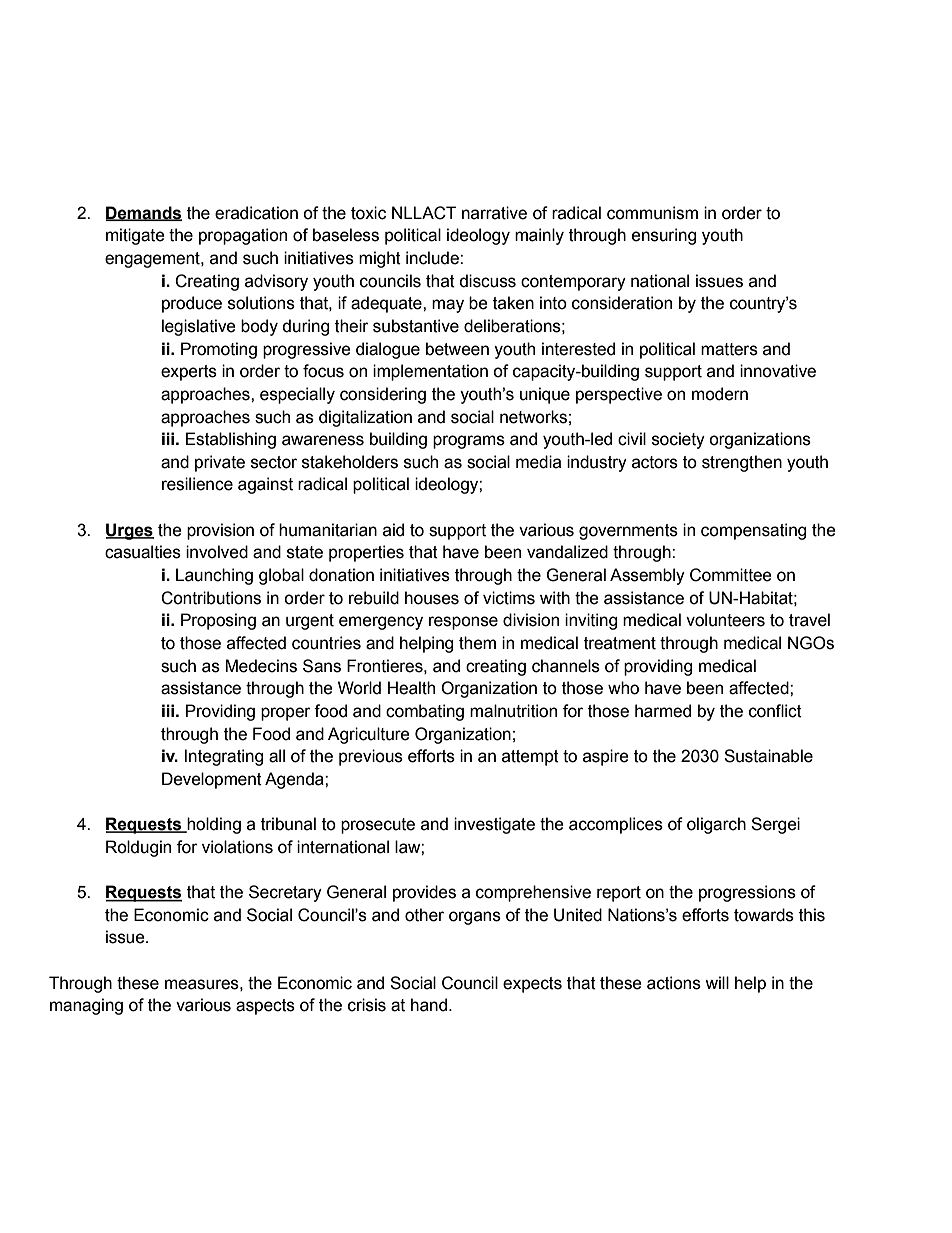 Image resolution: width=952 pixels, height=1233 pixels. I want to click on ensuring, so click(664, 236).
